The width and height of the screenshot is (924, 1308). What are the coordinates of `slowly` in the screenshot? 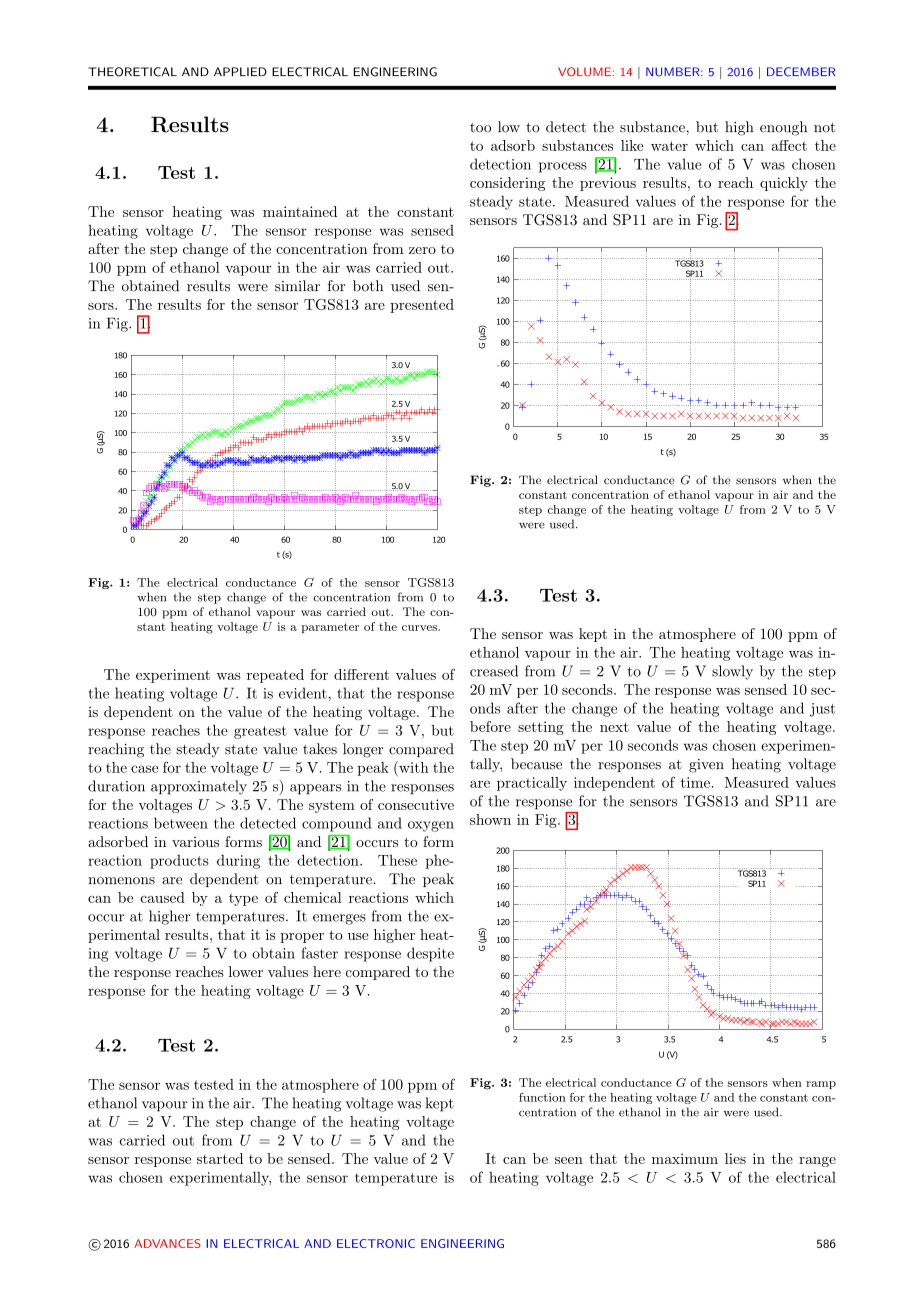 It's located at (732, 672).
